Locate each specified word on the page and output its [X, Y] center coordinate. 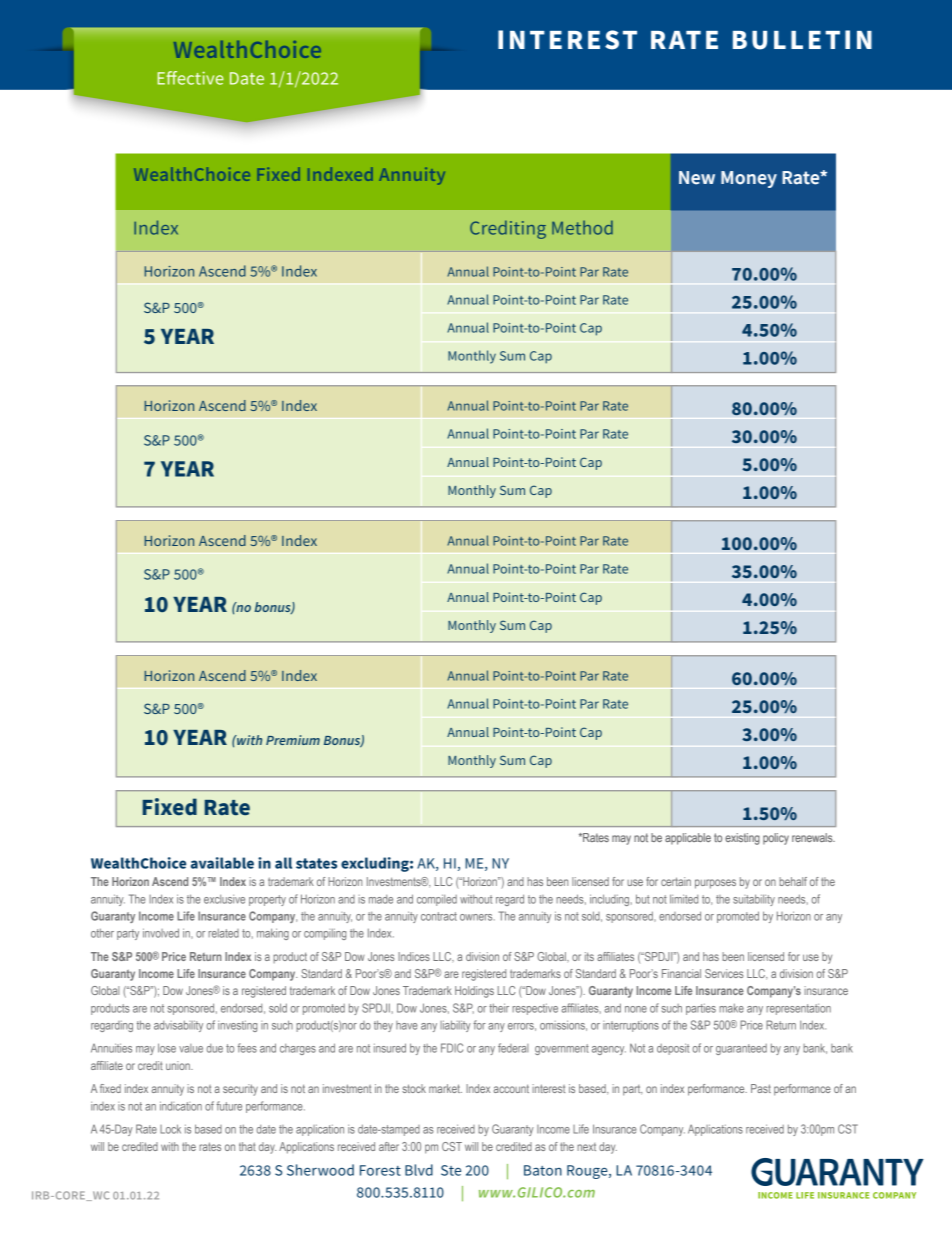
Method [582, 227]
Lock [170, 1129]
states [316, 863]
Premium [293, 740]
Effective [190, 78]
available [222, 863]
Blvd [419, 1170]
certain [676, 881]
